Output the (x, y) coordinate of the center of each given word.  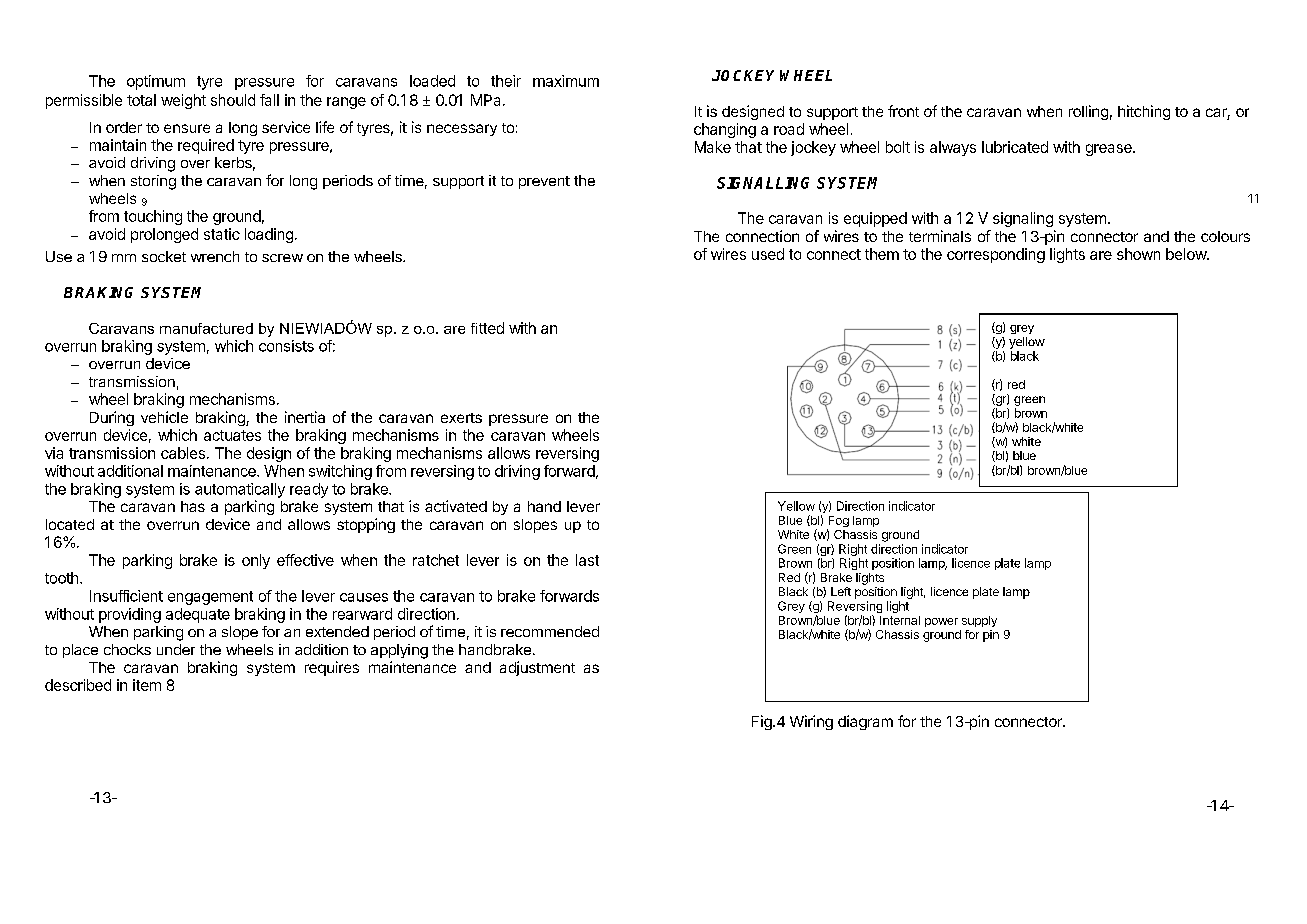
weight (183, 101)
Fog (838, 523)
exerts (461, 418)
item (147, 685)
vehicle (164, 417)
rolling (1088, 112)
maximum (566, 81)
